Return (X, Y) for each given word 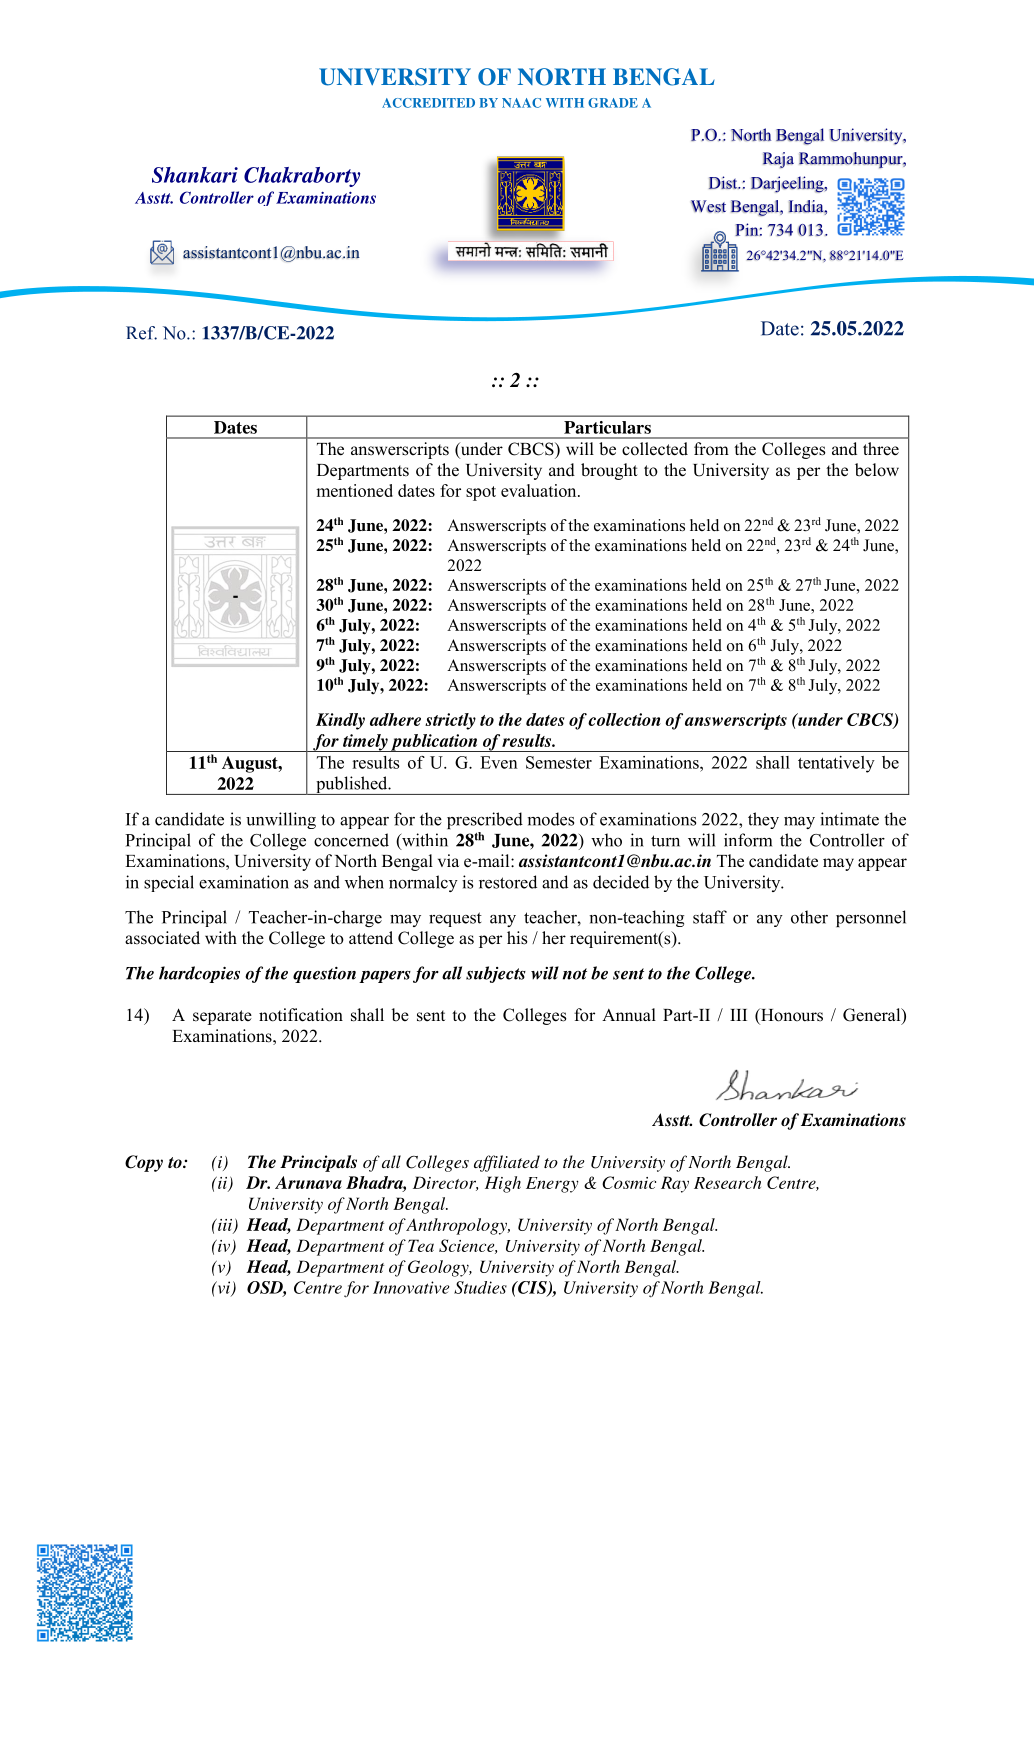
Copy (144, 1163)
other (809, 917)
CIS (532, 1288)
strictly (450, 721)
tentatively (836, 764)
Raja (778, 160)
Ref (141, 333)
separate (222, 1017)
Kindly (340, 721)
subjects (496, 974)
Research (727, 1182)
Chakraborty (302, 177)
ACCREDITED (428, 103)
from (711, 449)
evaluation (540, 490)
